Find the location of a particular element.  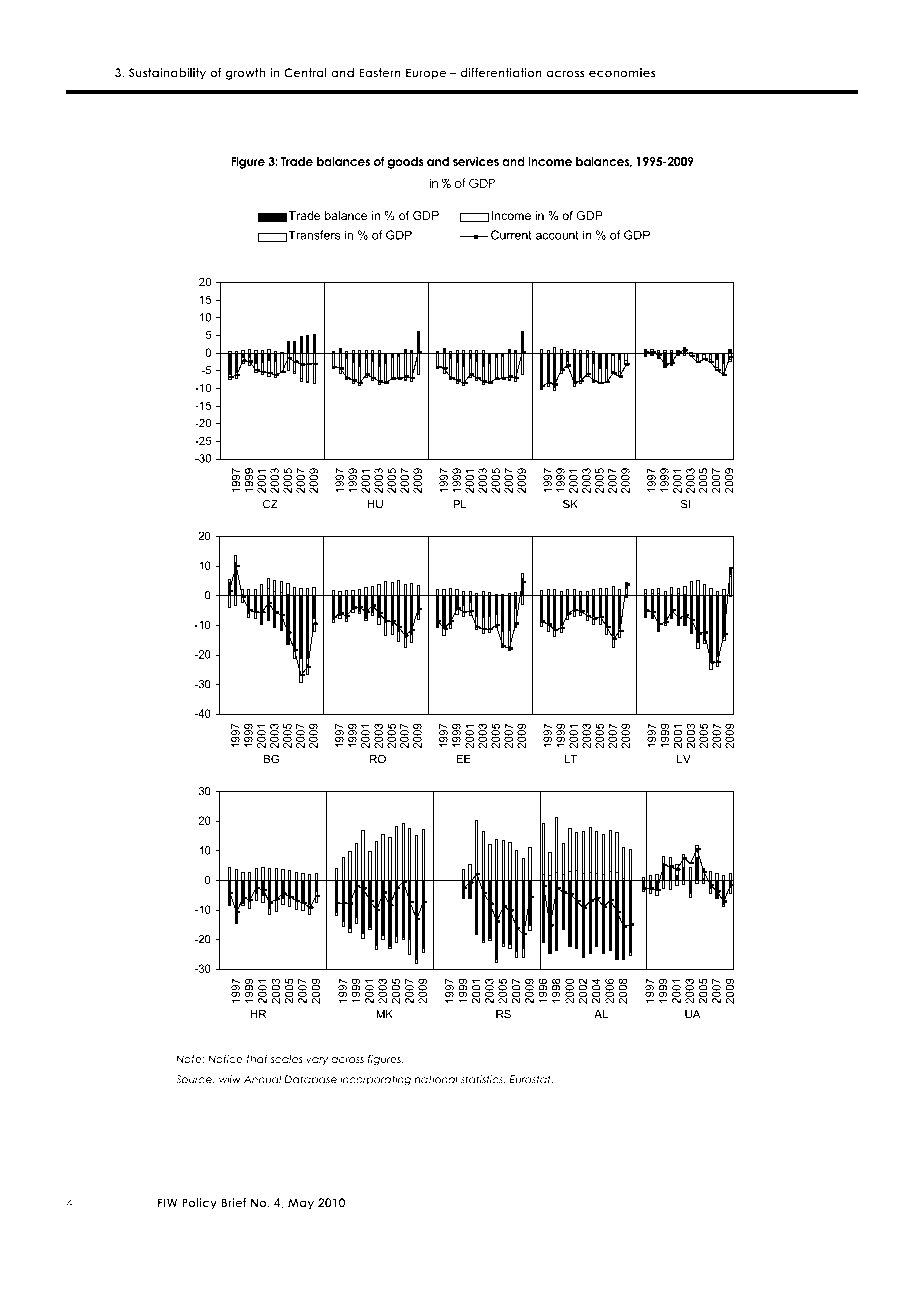

account is located at coordinates (557, 235).
